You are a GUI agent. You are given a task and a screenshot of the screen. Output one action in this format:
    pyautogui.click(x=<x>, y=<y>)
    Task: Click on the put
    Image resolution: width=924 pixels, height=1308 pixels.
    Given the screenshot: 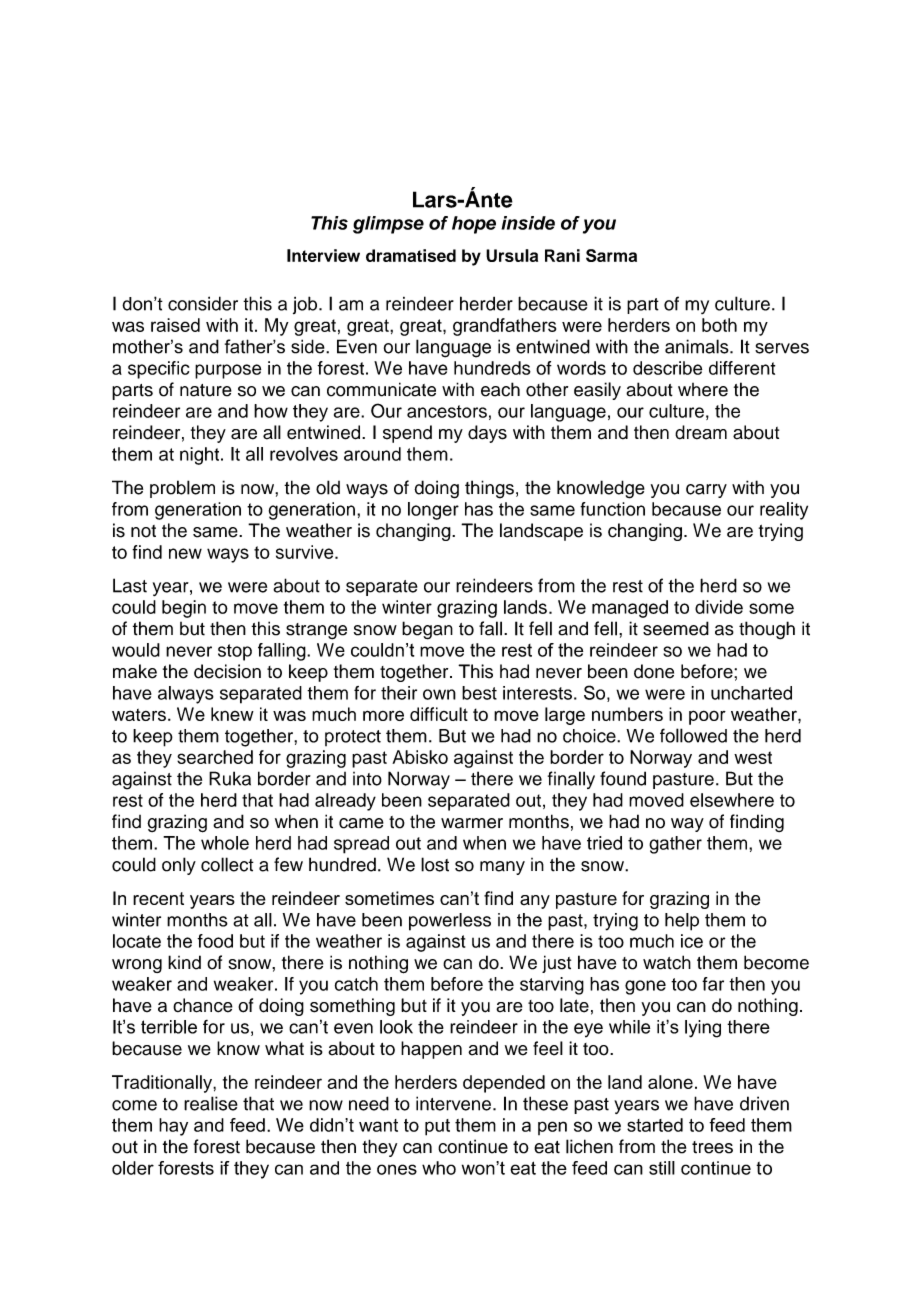 What is the action you would take?
    pyautogui.click(x=437, y=1127)
